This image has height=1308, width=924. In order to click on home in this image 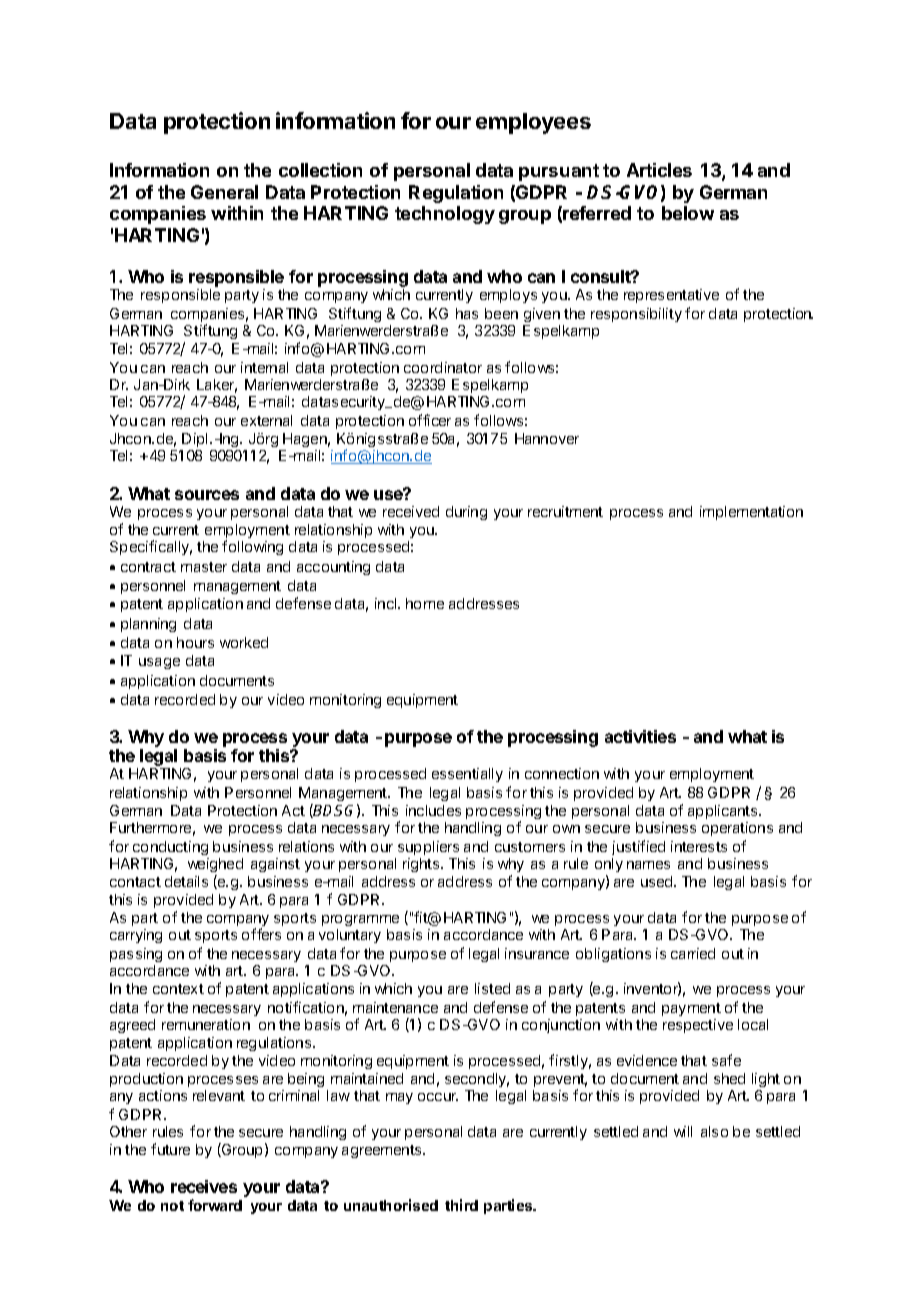, I will do `click(425, 603)`.
